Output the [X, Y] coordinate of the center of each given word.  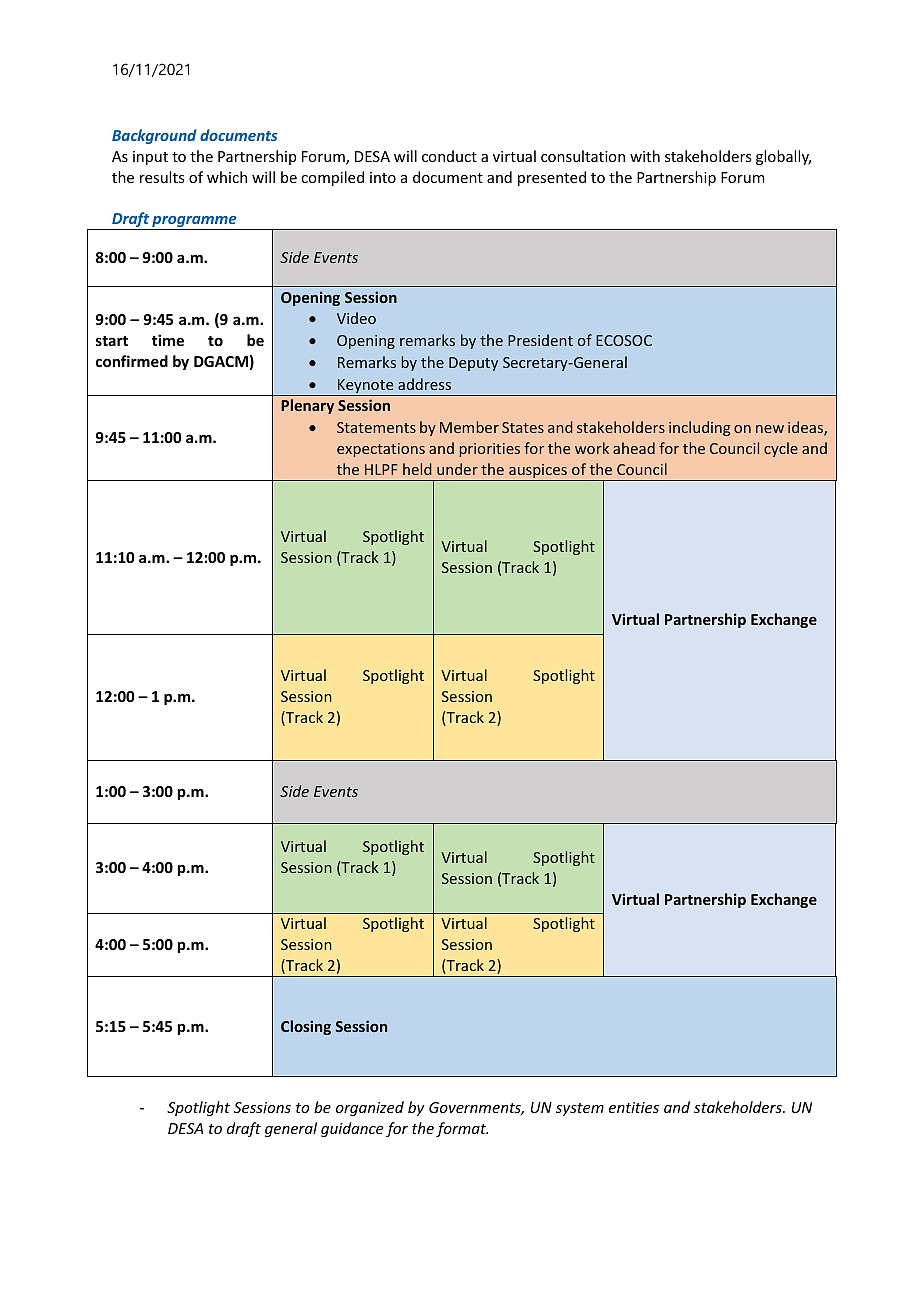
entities [634, 1107]
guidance [352, 1129]
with [645, 156]
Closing [306, 1027]
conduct [449, 156]
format [462, 1129]
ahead [634, 448]
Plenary [307, 406]
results [162, 177]
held [417, 469]
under [457, 469]
